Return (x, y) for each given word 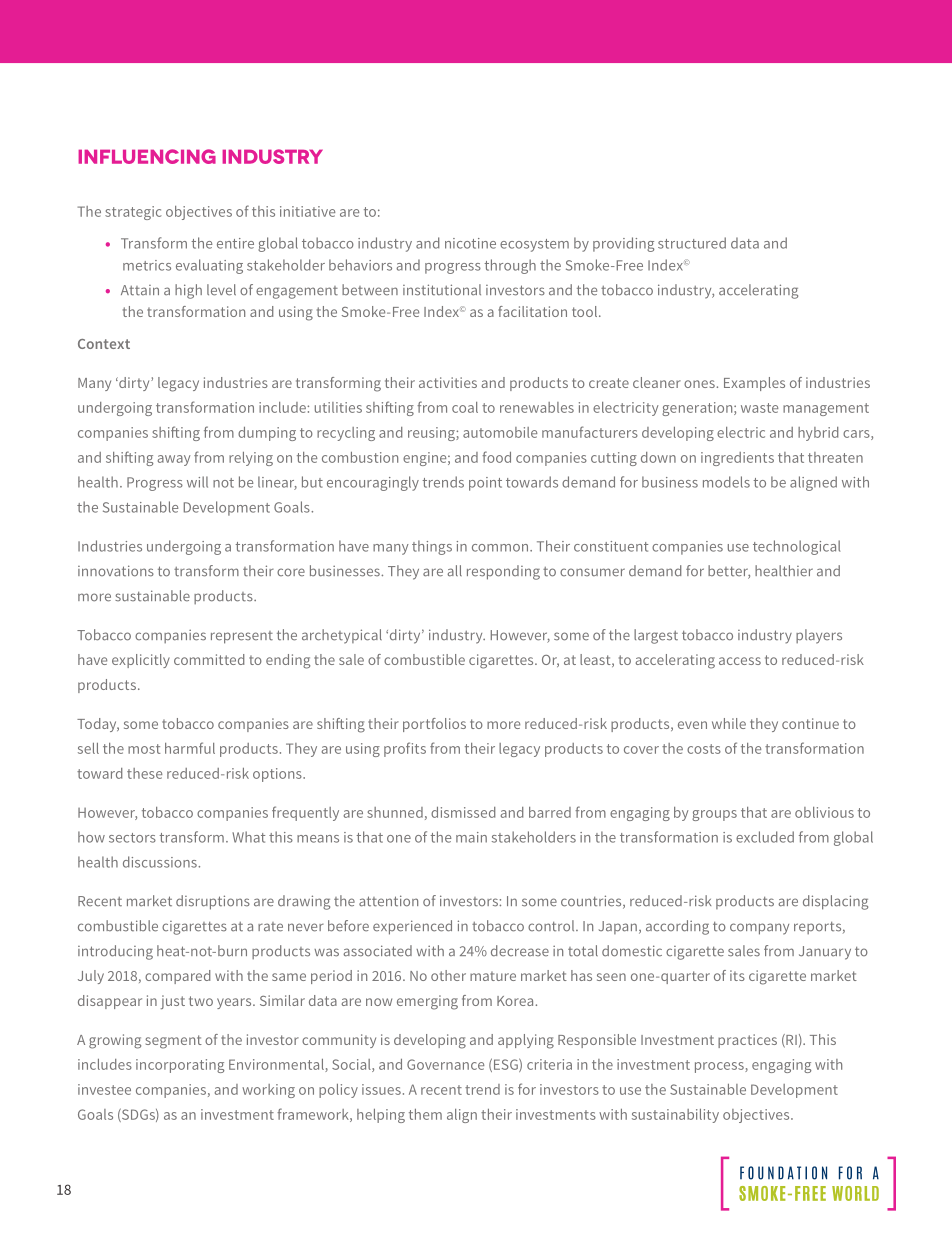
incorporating (180, 1066)
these (144, 773)
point (485, 484)
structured (692, 243)
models (726, 482)
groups (714, 815)
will (197, 482)
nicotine (470, 243)
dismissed (463, 812)
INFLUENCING (147, 156)
